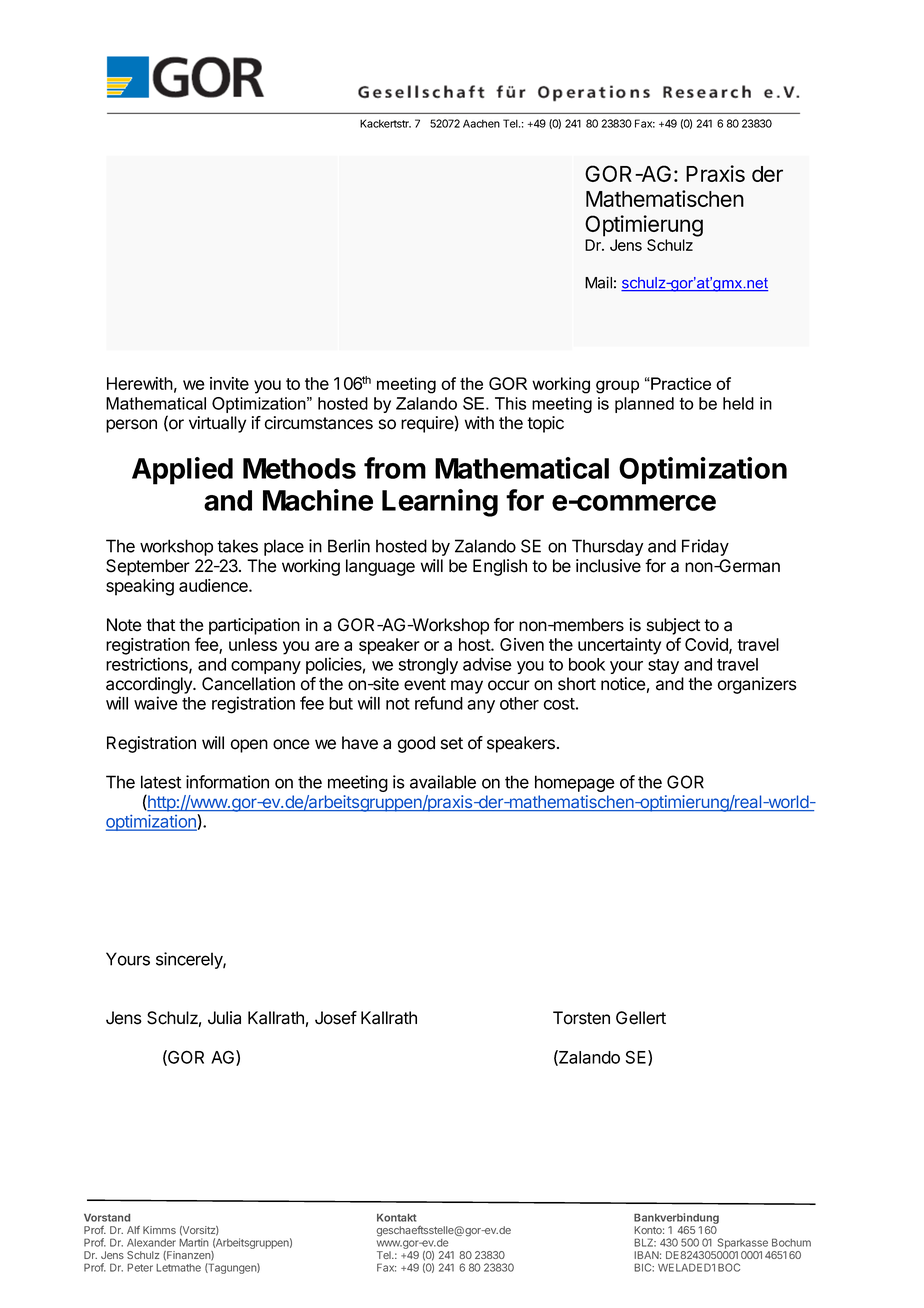 The height and width of the screenshot is (1308, 924). Describe the element at coordinates (229, 383) in the screenshot. I see `invite` at that location.
